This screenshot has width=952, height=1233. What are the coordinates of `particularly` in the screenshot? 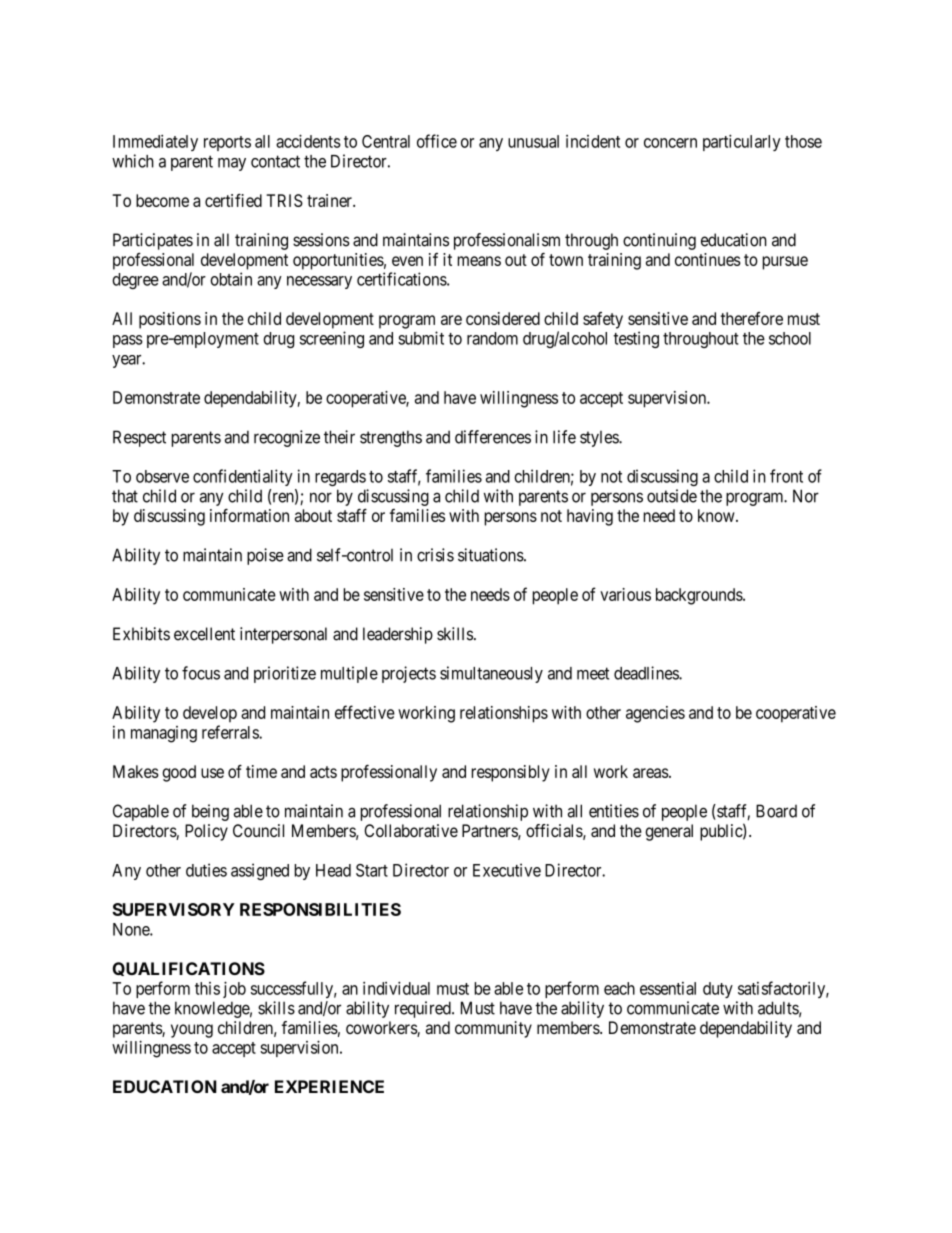 It's located at (742, 142).
